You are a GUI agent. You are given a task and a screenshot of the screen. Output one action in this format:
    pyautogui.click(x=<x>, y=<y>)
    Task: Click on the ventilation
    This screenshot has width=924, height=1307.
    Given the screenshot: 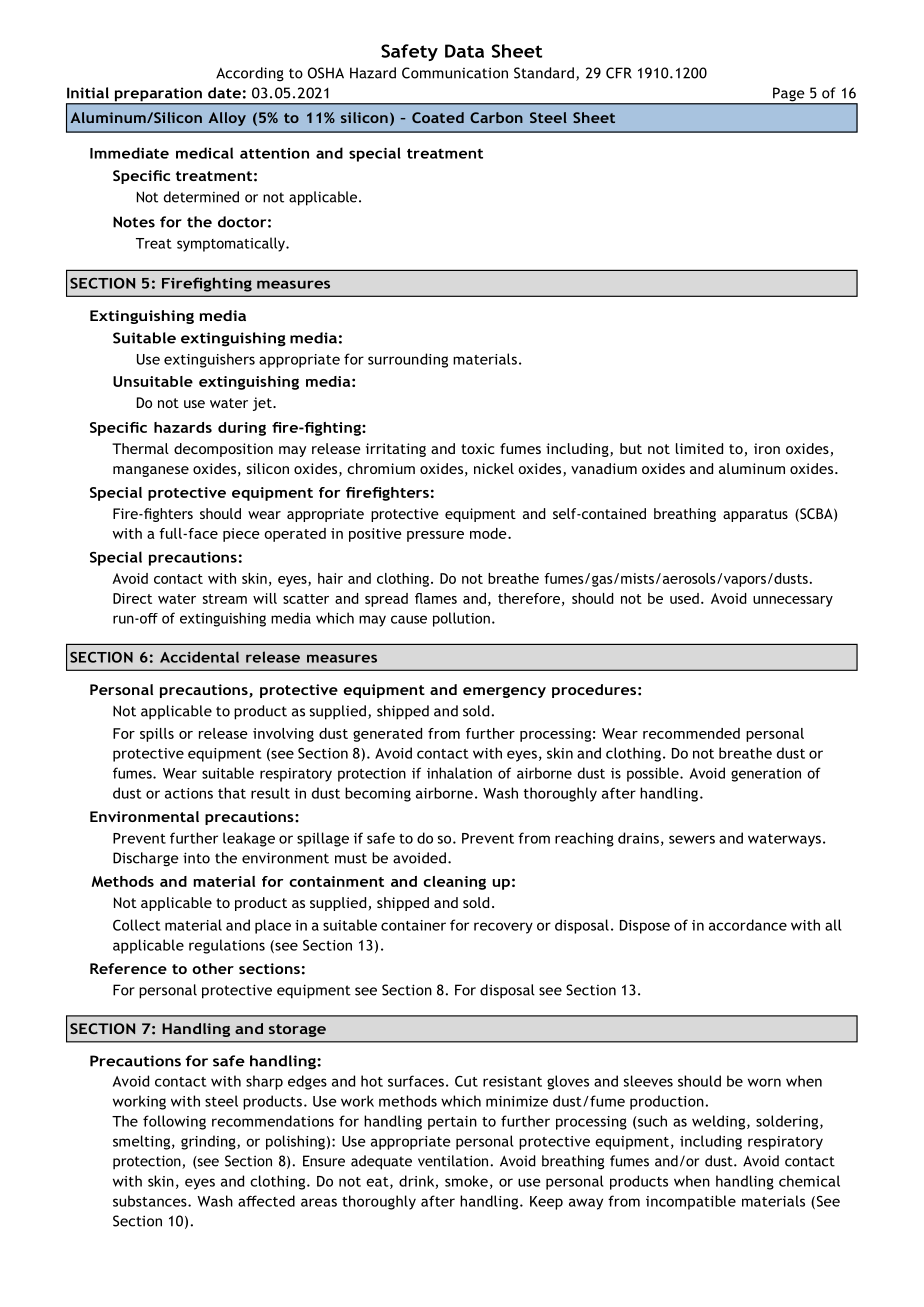 What is the action you would take?
    pyautogui.click(x=454, y=1161)
